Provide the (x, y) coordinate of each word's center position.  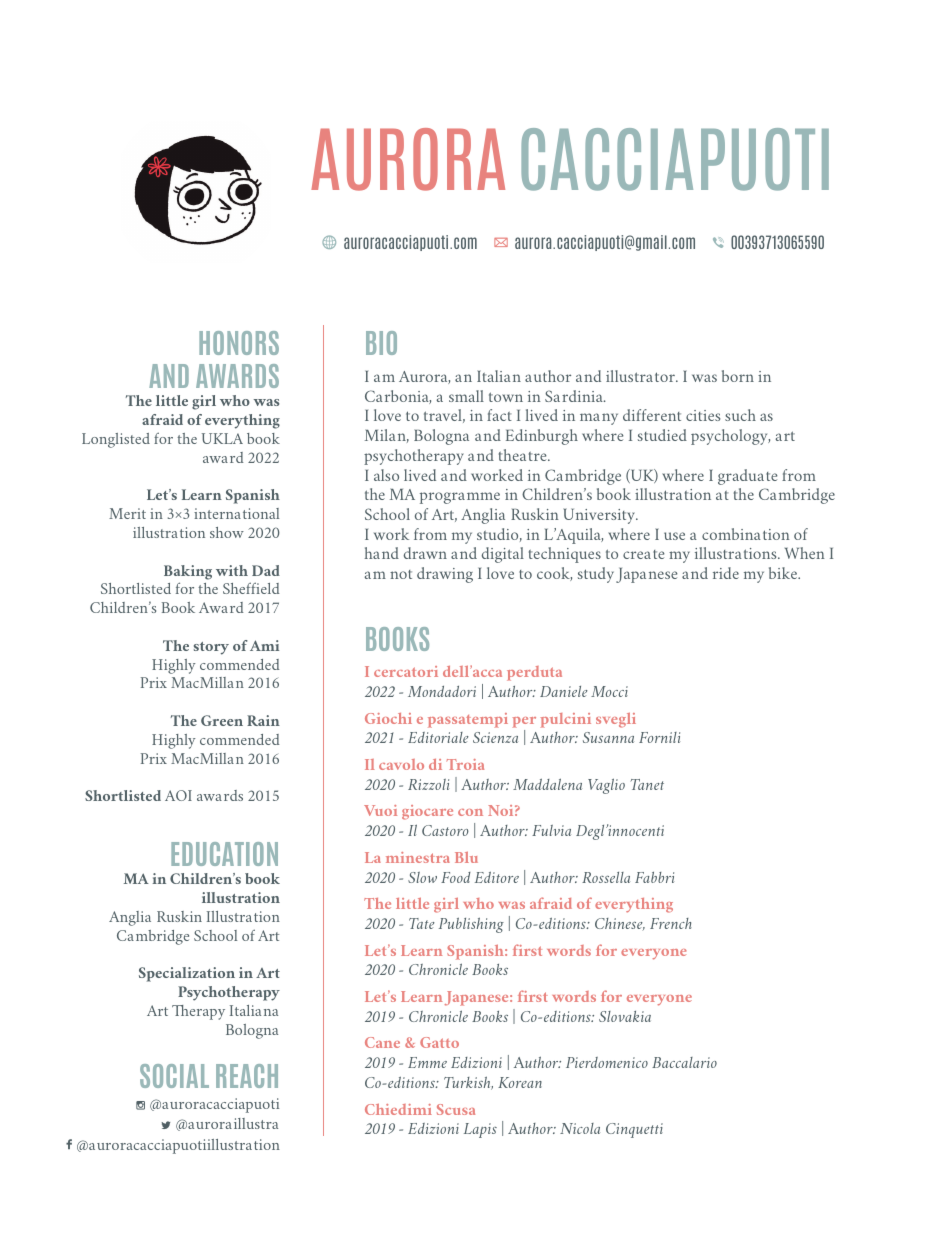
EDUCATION (224, 854)
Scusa (456, 1109)
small (466, 396)
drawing (445, 575)
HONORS (239, 343)
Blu (466, 857)
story (211, 648)
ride (726, 573)
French (671, 923)
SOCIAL (174, 1076)
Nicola (580, 1128)
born (738, 376)
